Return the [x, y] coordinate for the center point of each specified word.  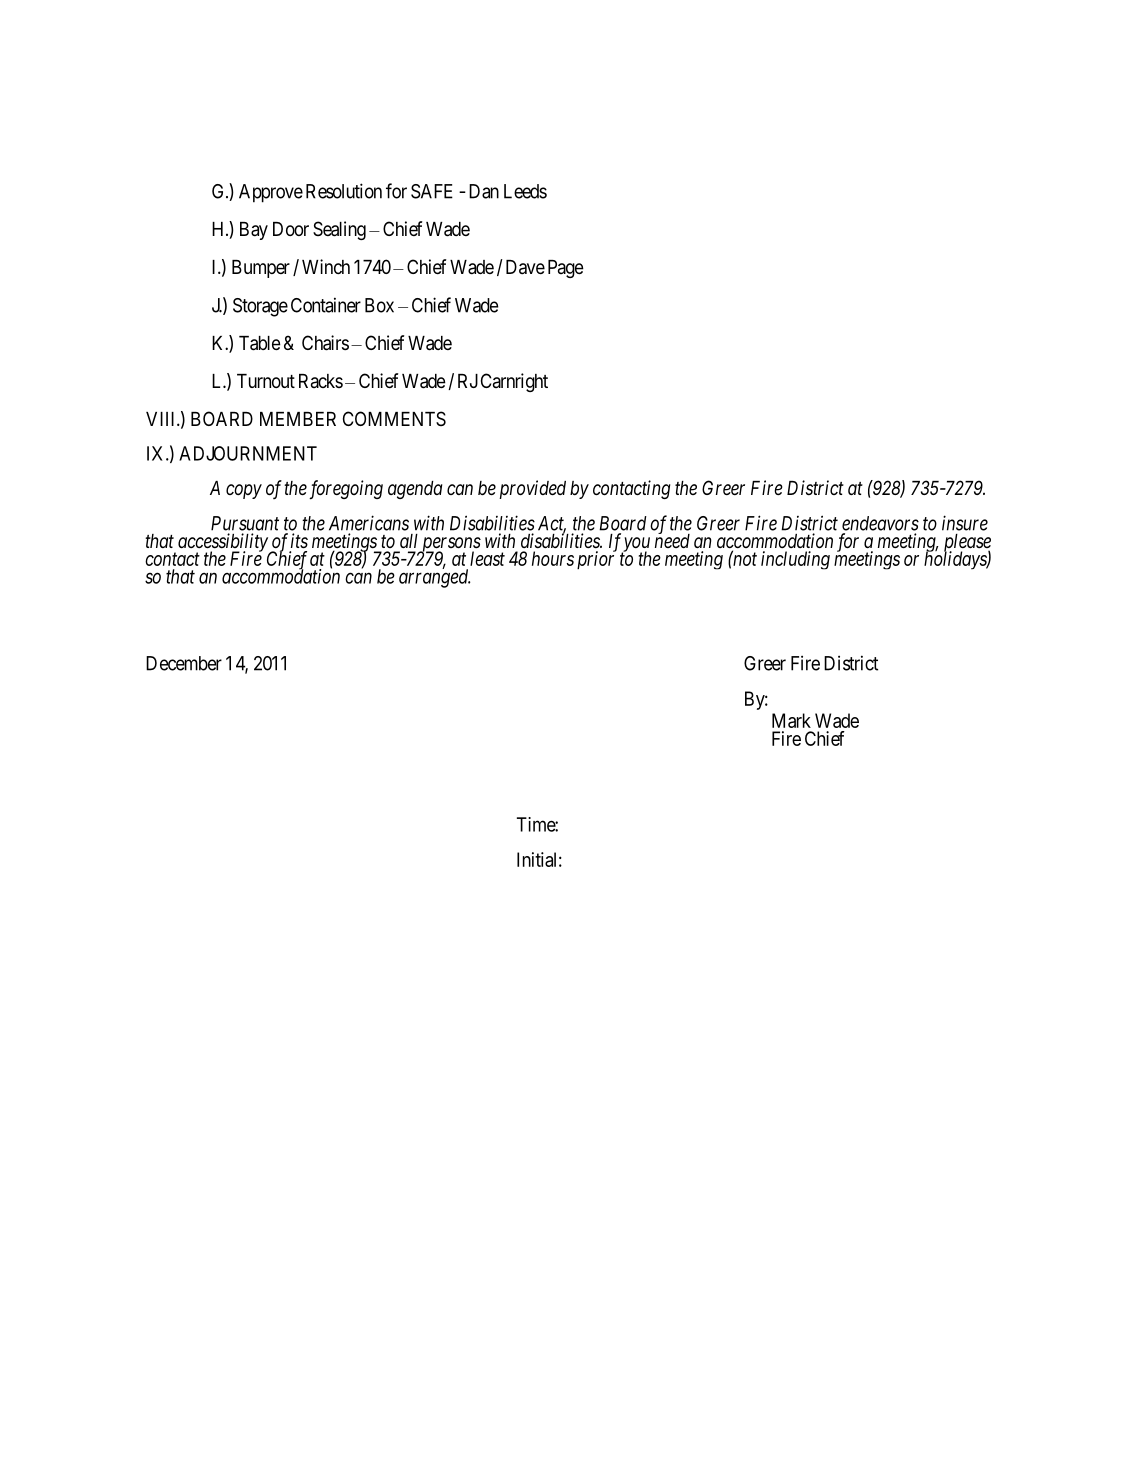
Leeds [525, 191]
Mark [791, 720]
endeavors [880, 523]
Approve [271, 193]
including [795, 560]
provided [532, 489]
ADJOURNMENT [248, 453]
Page [566, 269]
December [184, 663]
